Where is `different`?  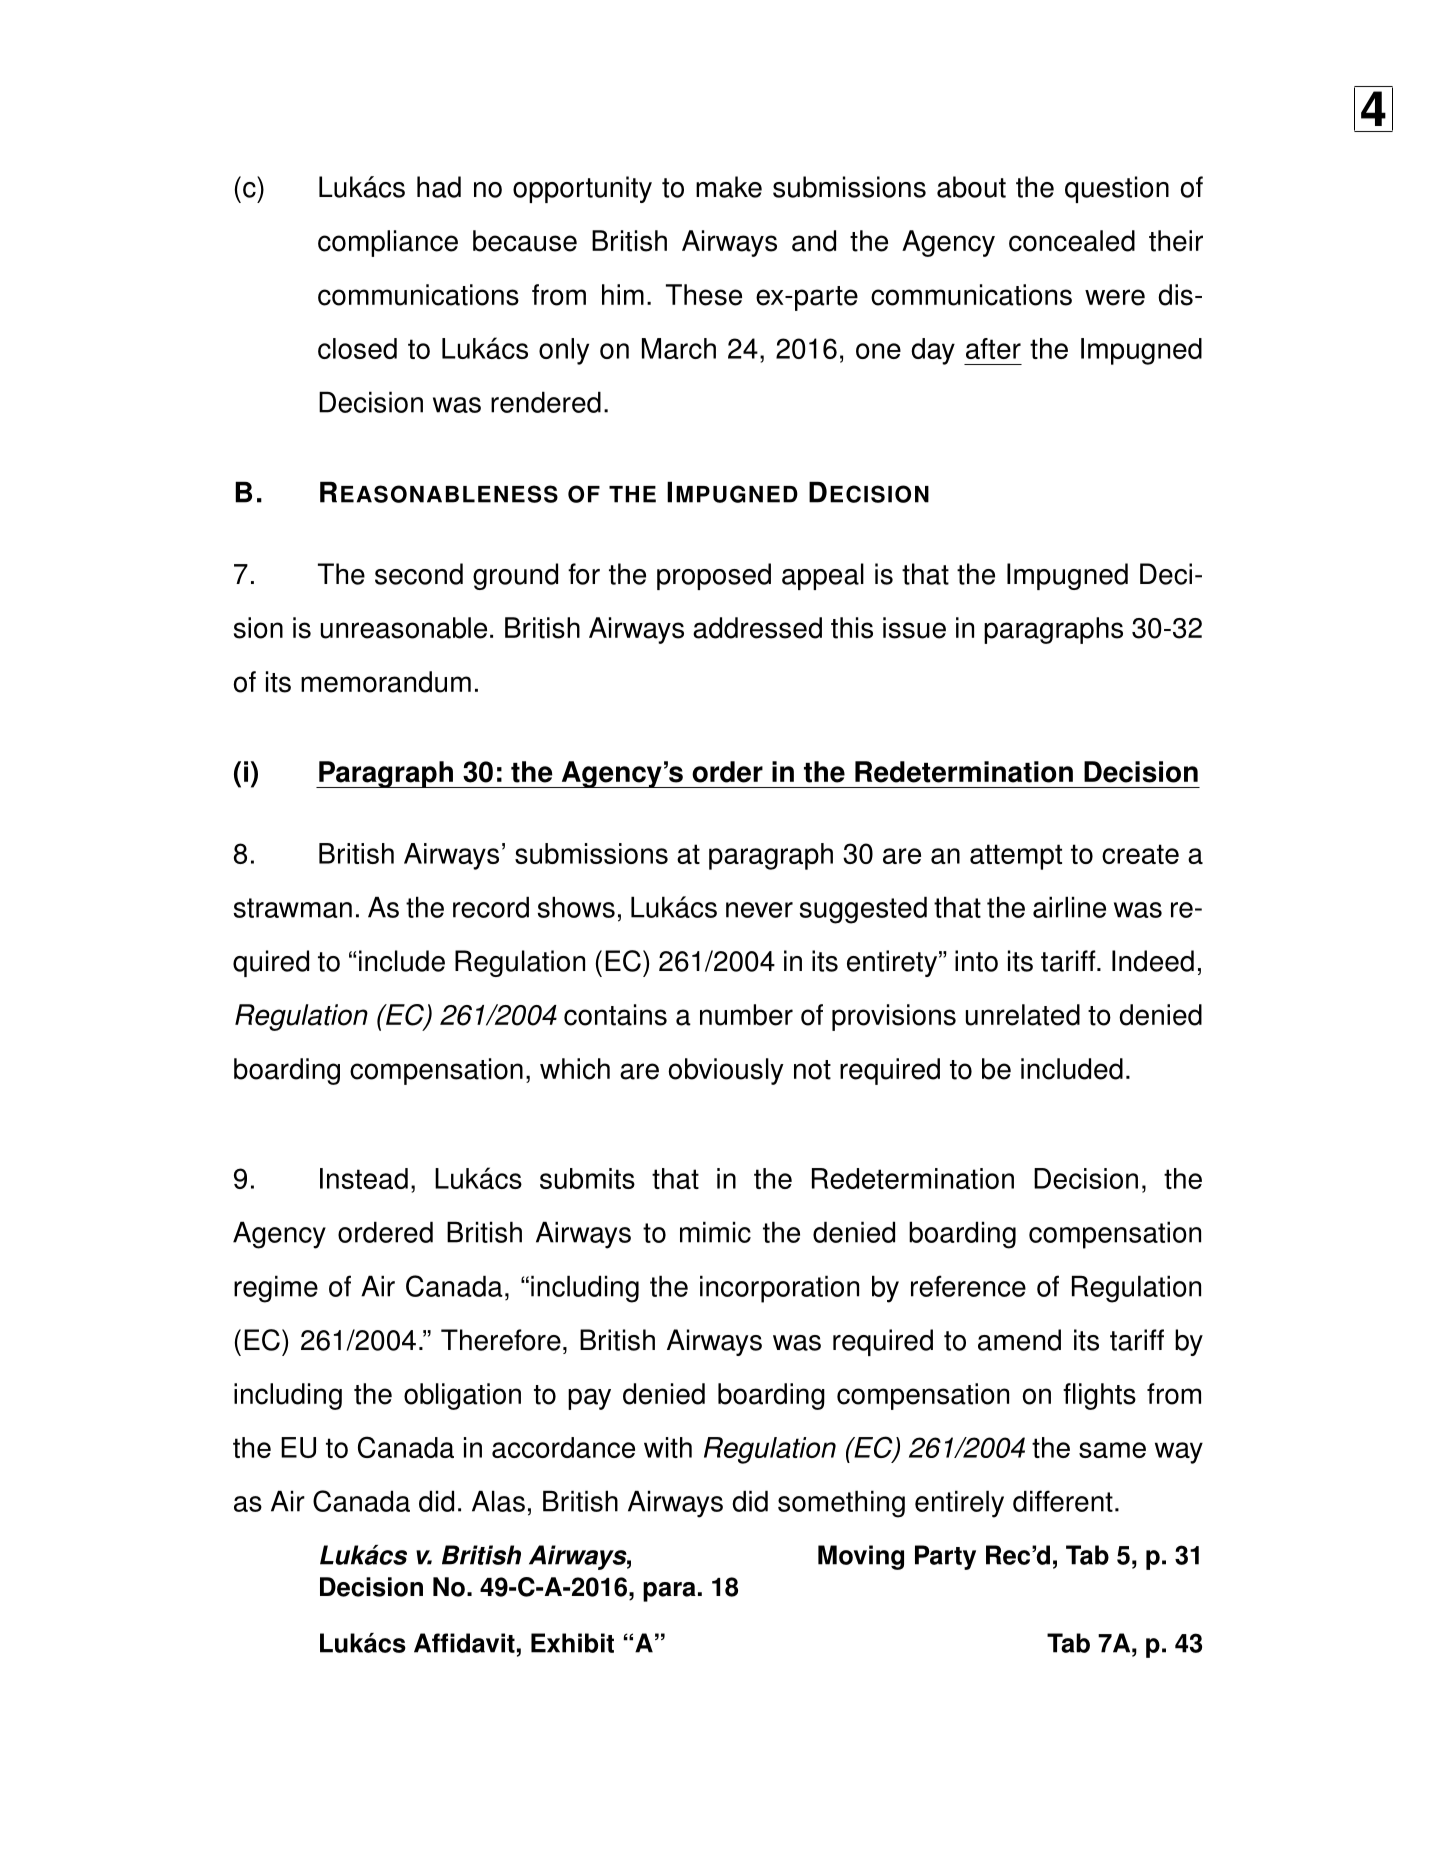
different is located at coordinates (1063, 1501).
